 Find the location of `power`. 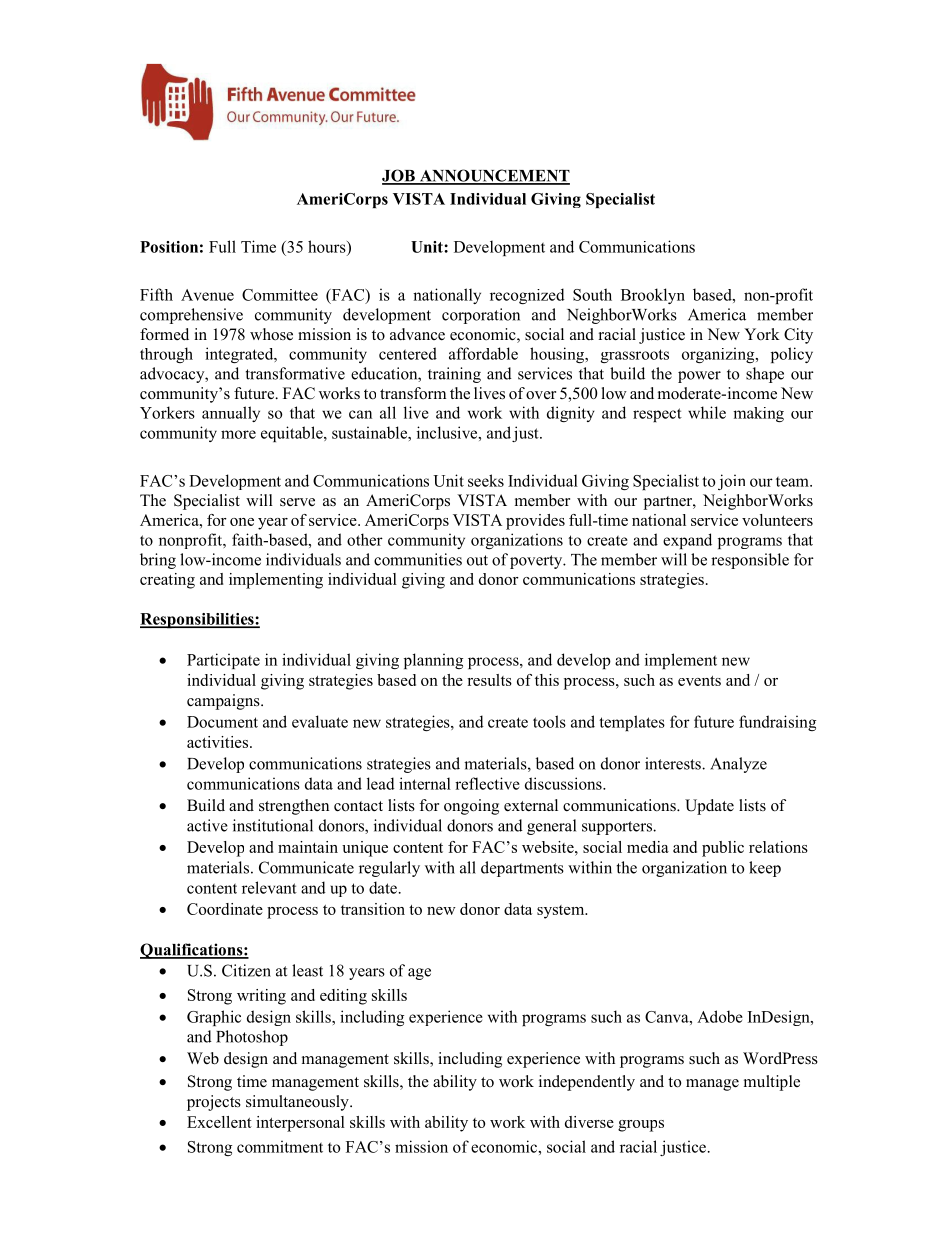

power is located at coordinates (699, 377).
